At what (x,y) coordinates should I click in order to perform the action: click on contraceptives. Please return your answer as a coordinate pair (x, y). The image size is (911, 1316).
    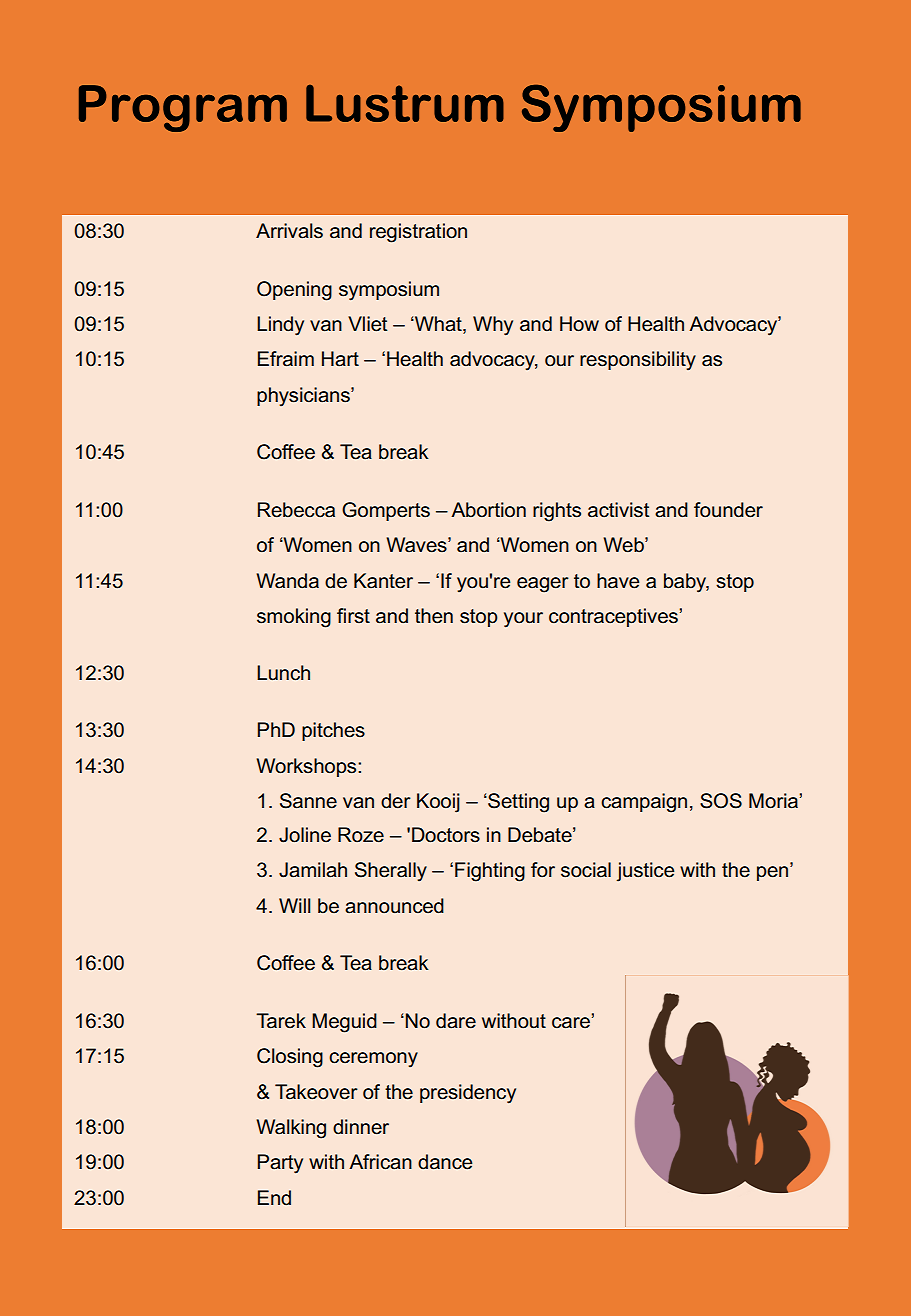
    Looking at the image, I should click on (613, 617).
